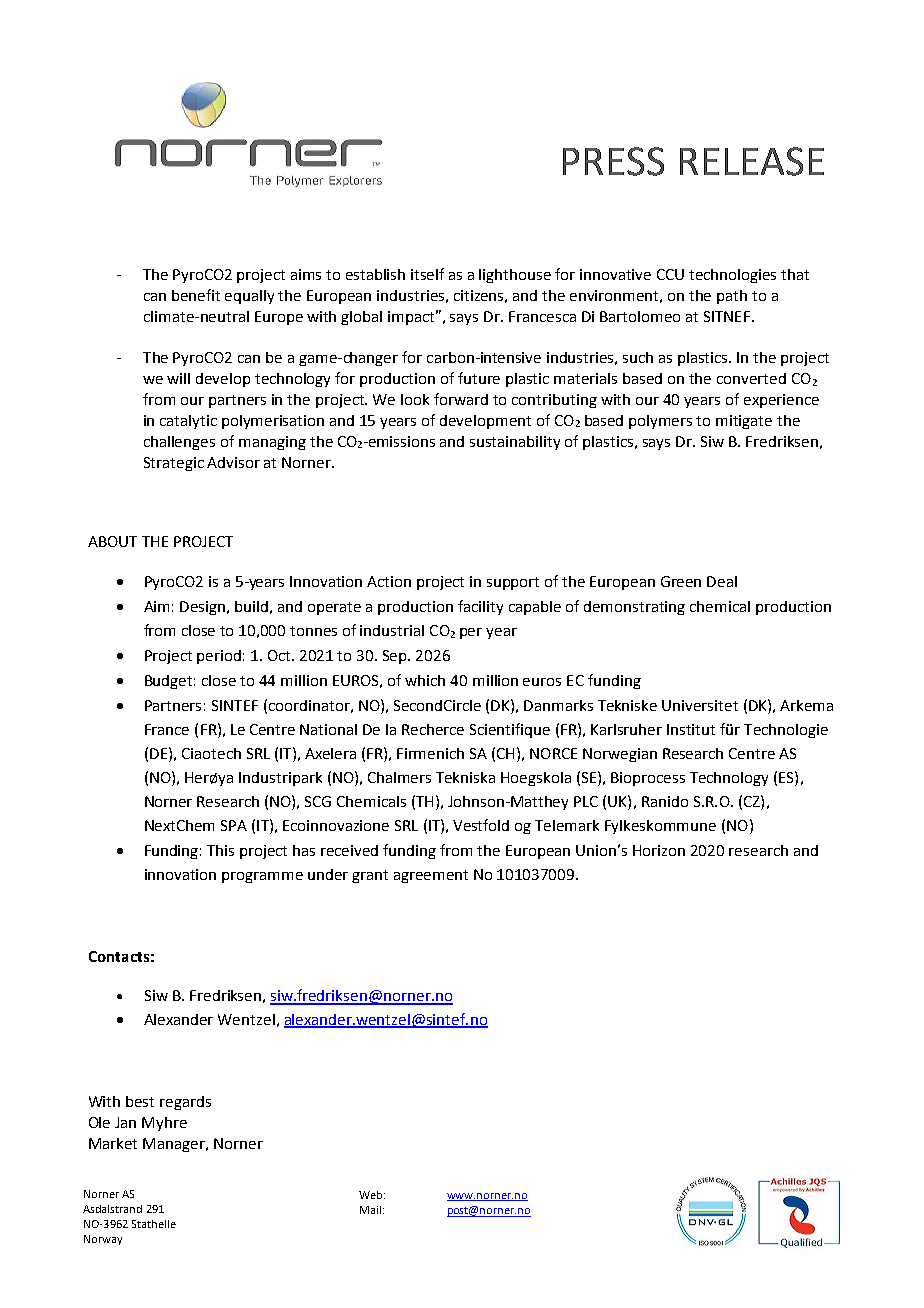 This document has height=1308, width=924. What do you see at coordinates (220, 850) in the document?
I see `This` at bounding box center [220, 850].
